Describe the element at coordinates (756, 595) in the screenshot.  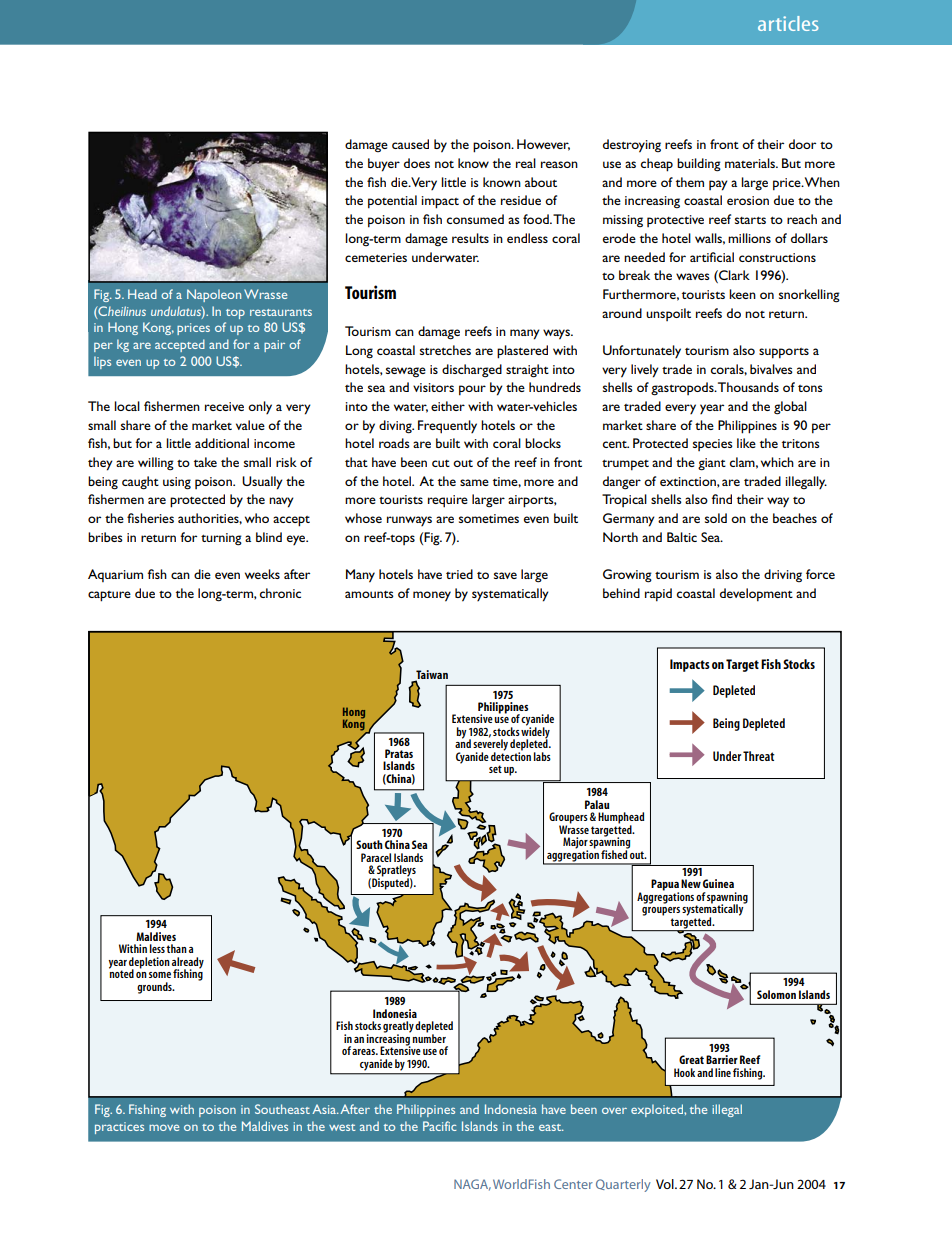
I see `development` at that location.
